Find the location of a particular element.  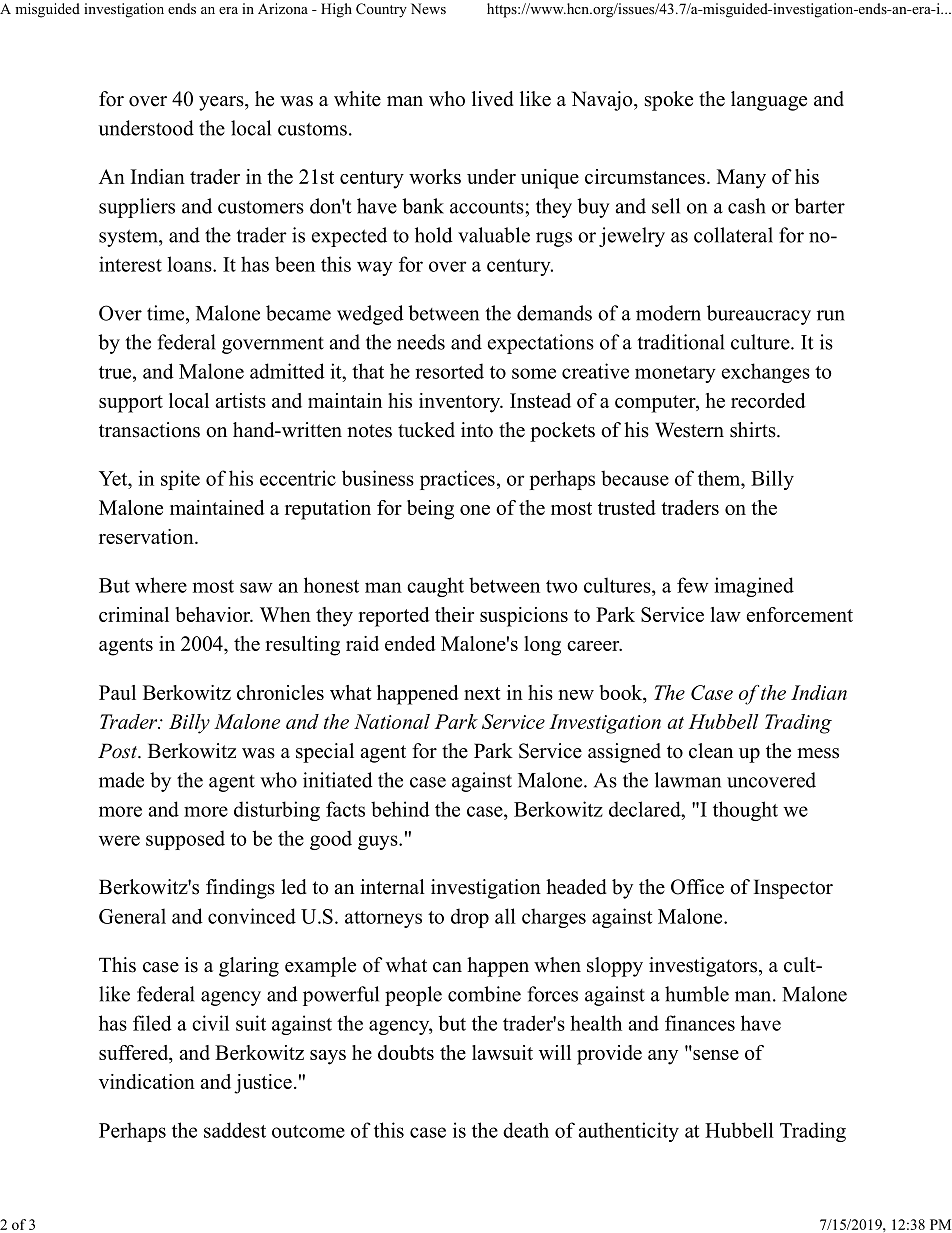

Arizona is located at coordinates (283, 8).
